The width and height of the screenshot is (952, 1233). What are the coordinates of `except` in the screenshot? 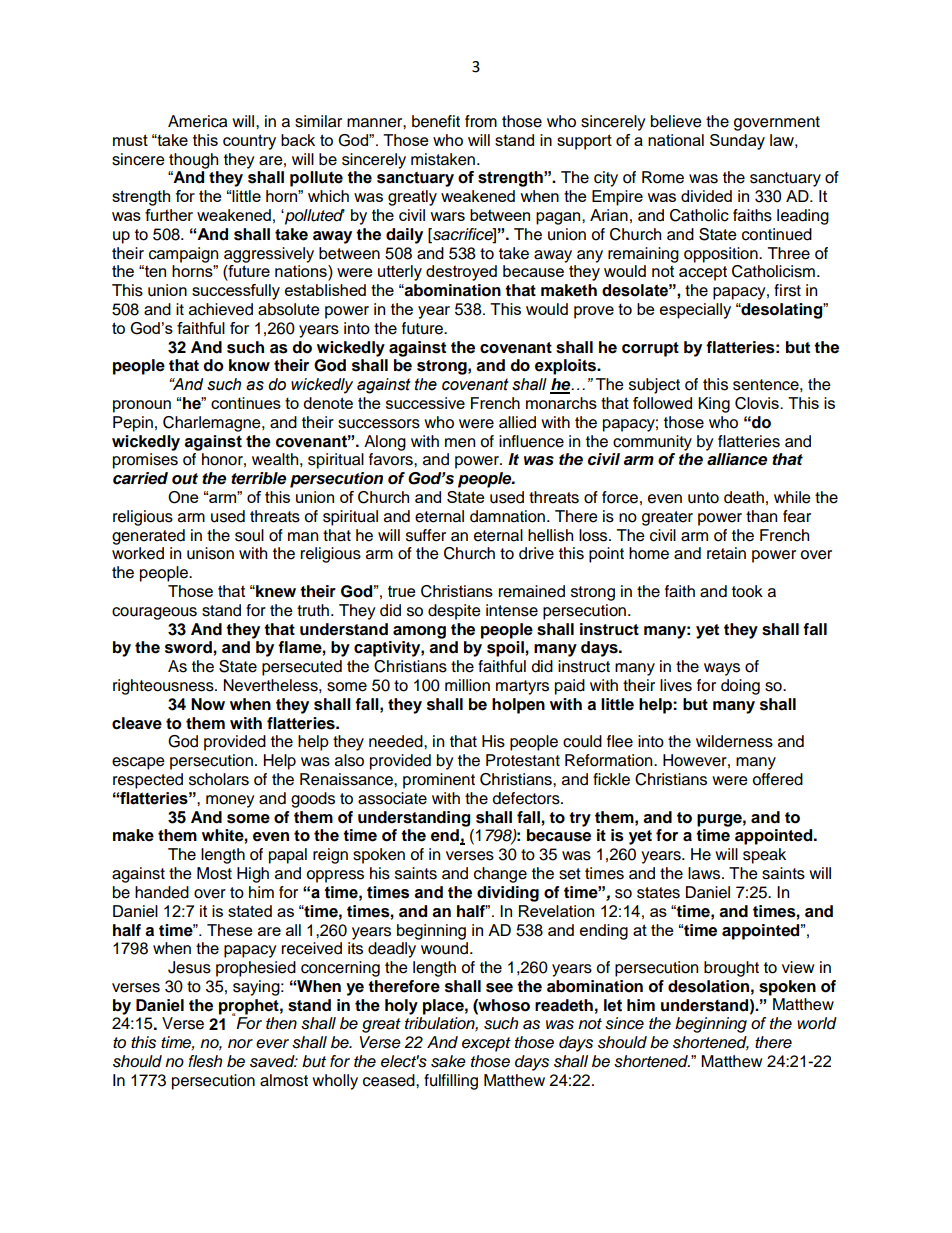 It's located at (486, 1044).
